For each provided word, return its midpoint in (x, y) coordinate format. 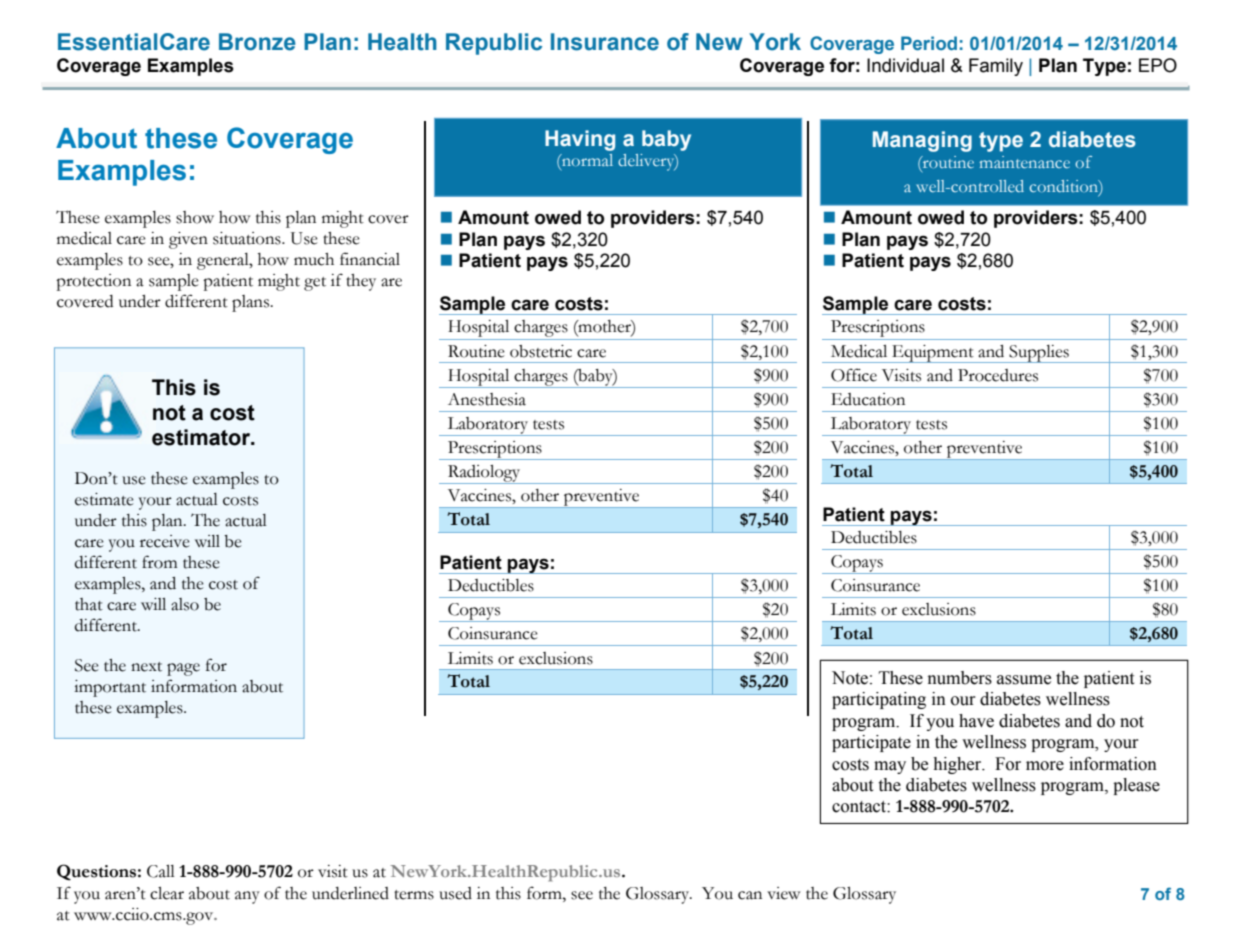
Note (850, 678)
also (185, 604)
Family (996, 67)
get (315, 284)
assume (1024, 680)
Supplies (1039, 354)
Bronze (257, 42)
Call (161, 871)
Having (580, 140)
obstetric (541, 351)
